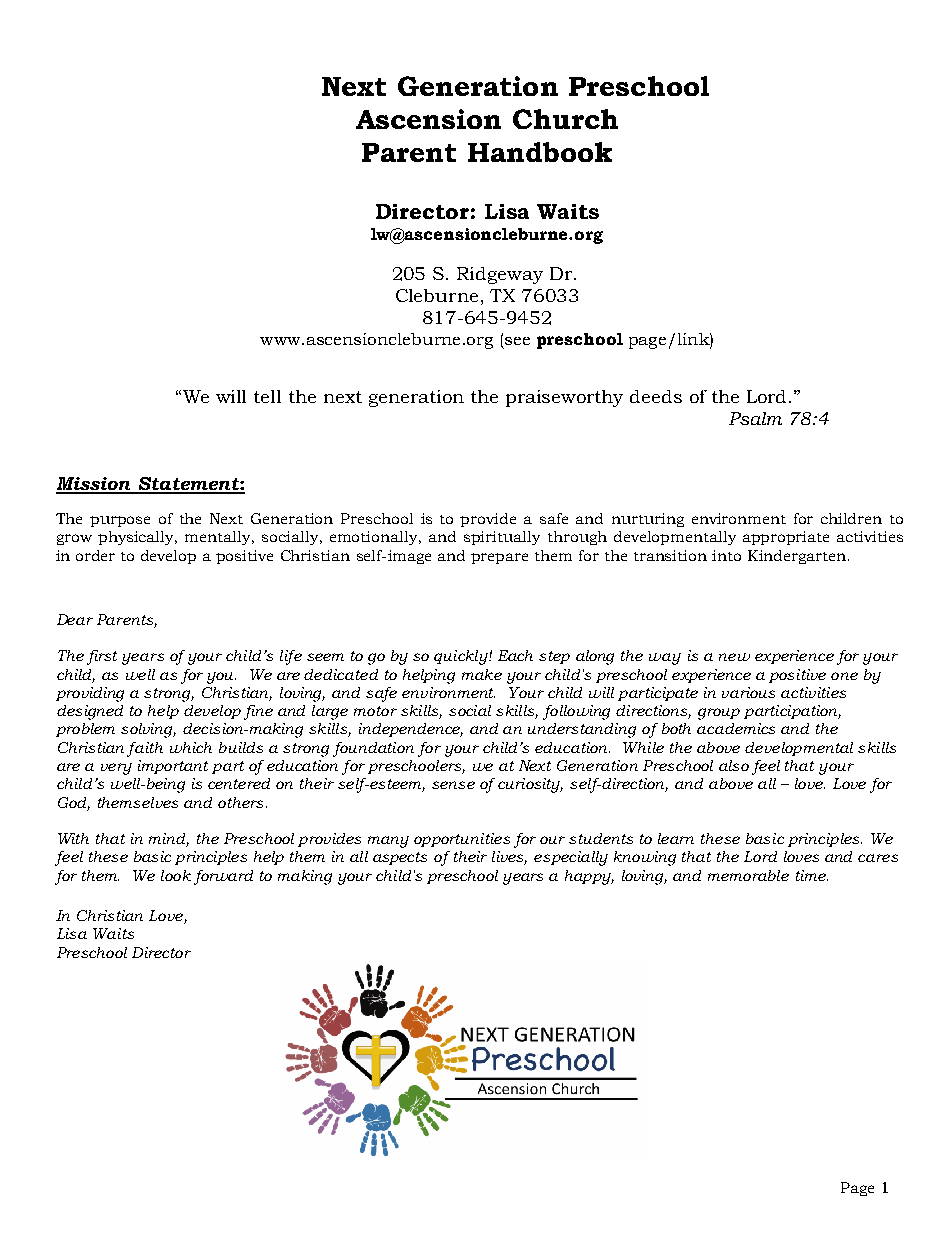  I want to click on Ridgeway, so click(500, 275).
